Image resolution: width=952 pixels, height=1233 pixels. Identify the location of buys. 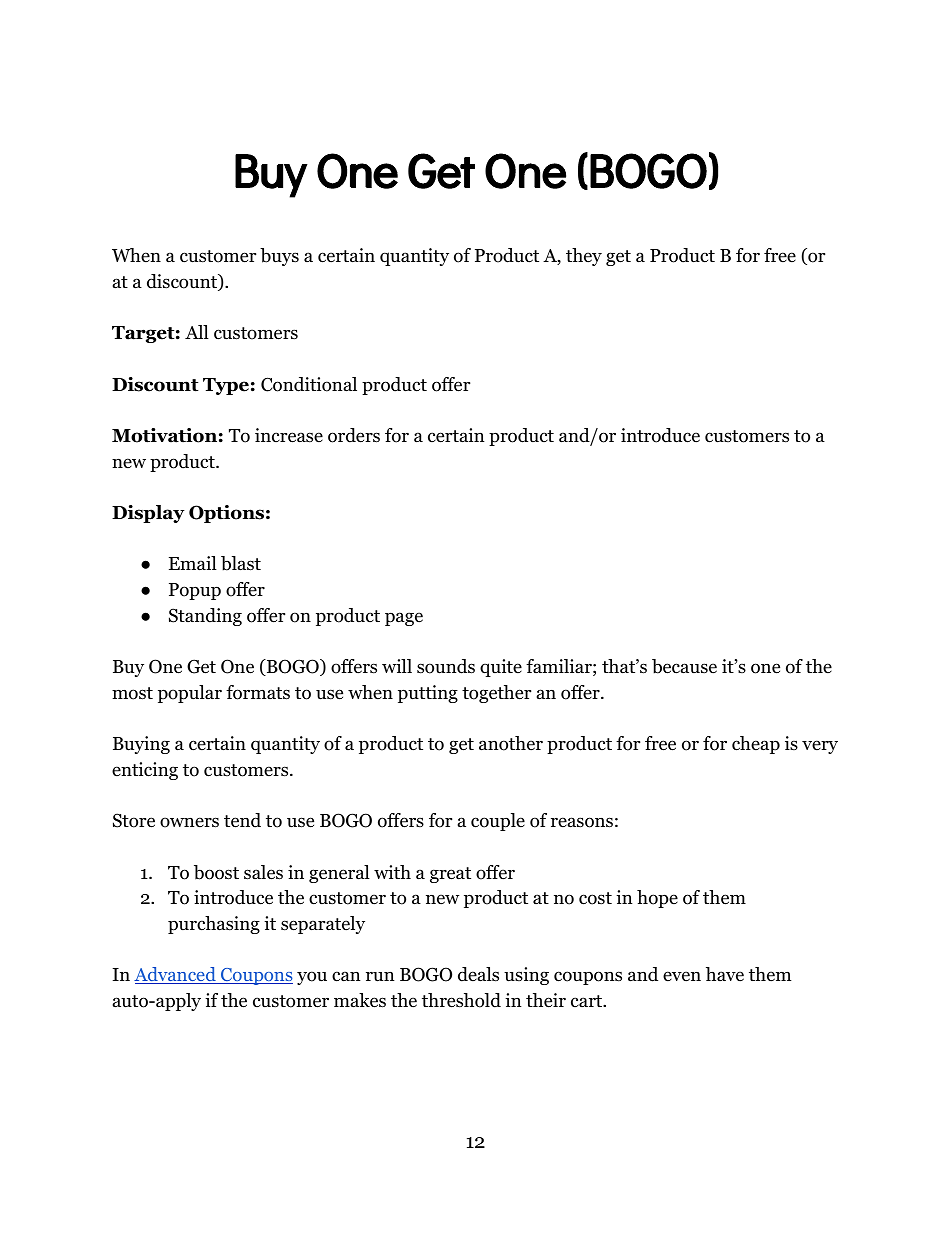
(279, 257).
